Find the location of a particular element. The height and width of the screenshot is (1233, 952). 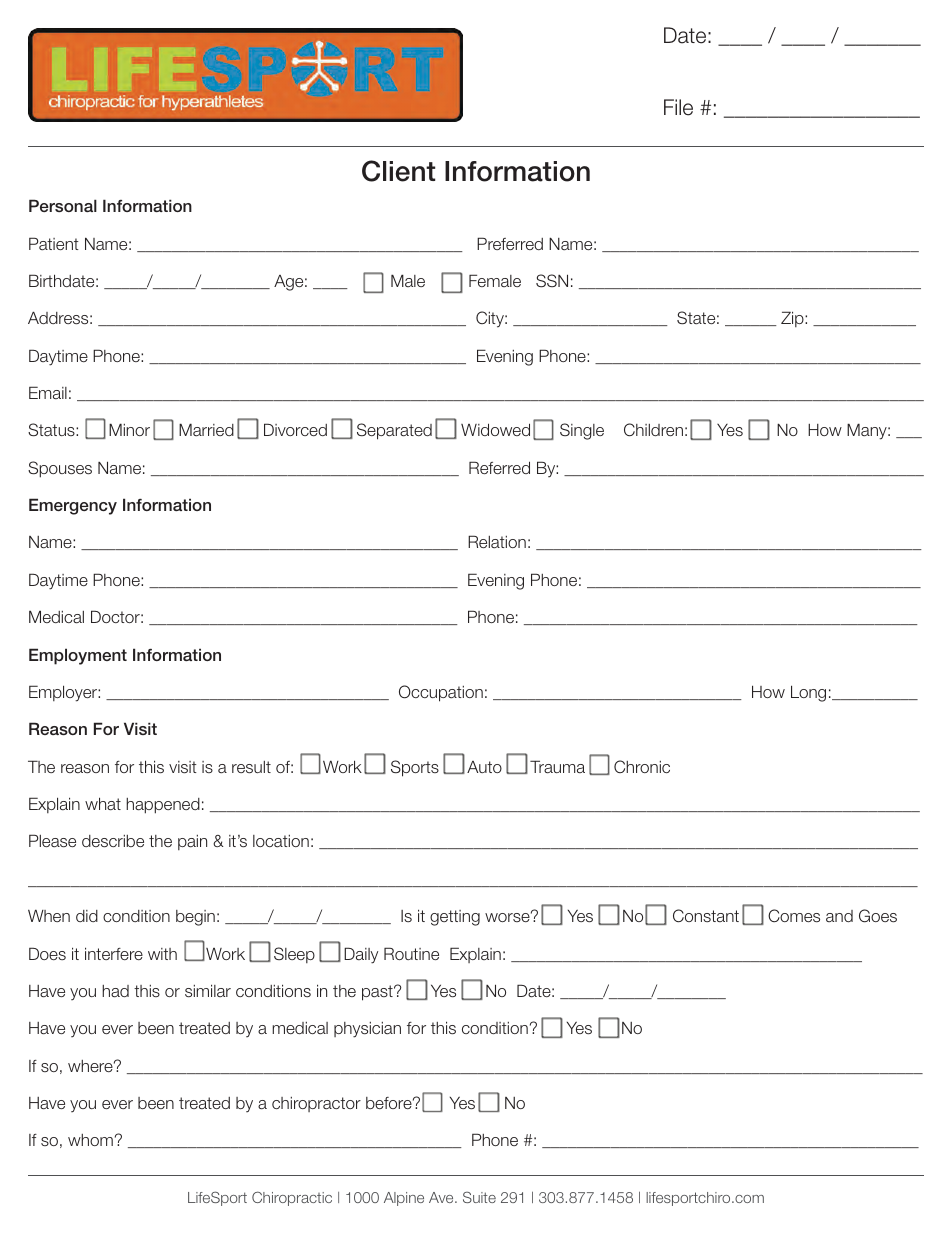

Auto is located at coordinates (484, 767).
